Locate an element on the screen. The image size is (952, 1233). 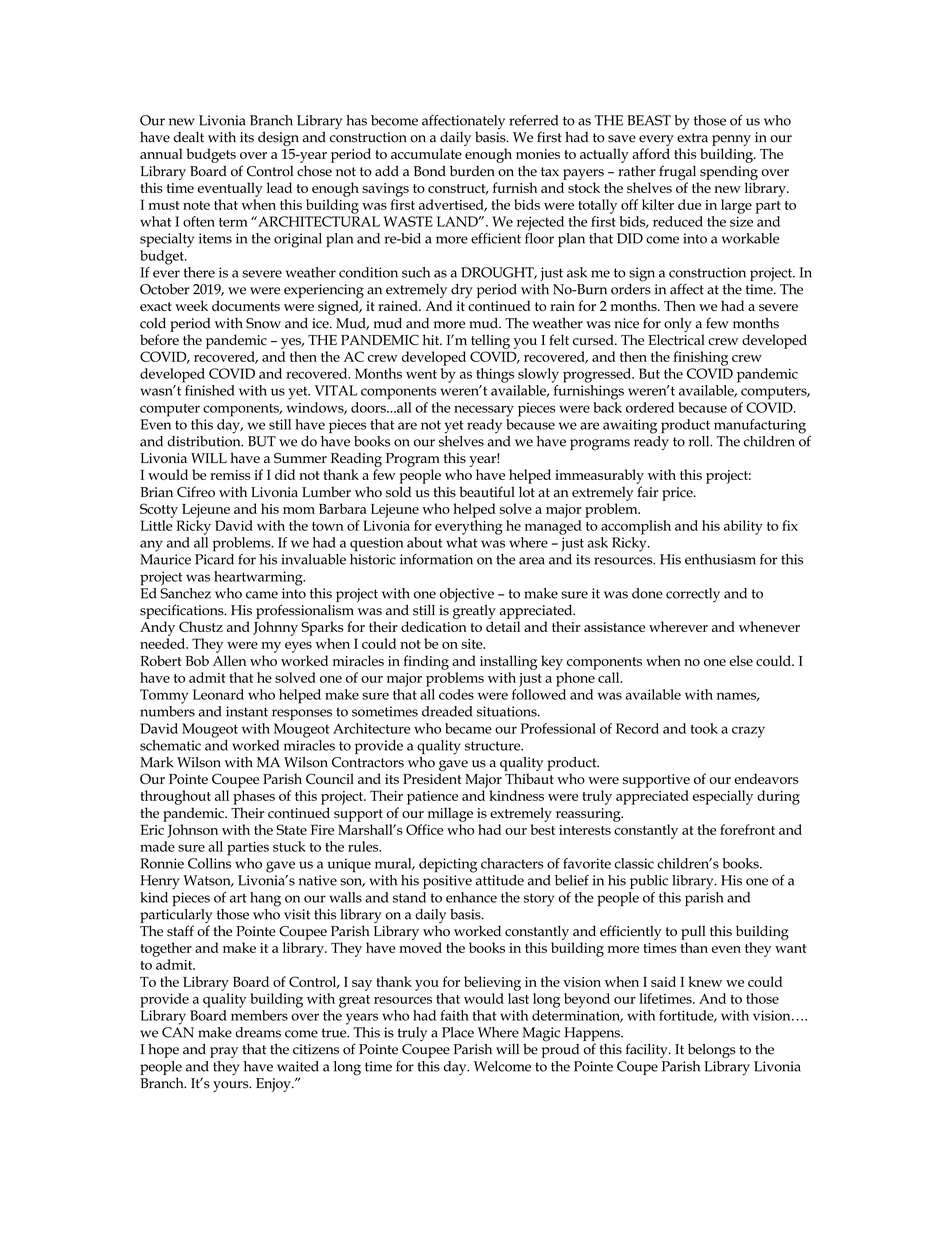
finishing is located at coordinates (700, 358).
